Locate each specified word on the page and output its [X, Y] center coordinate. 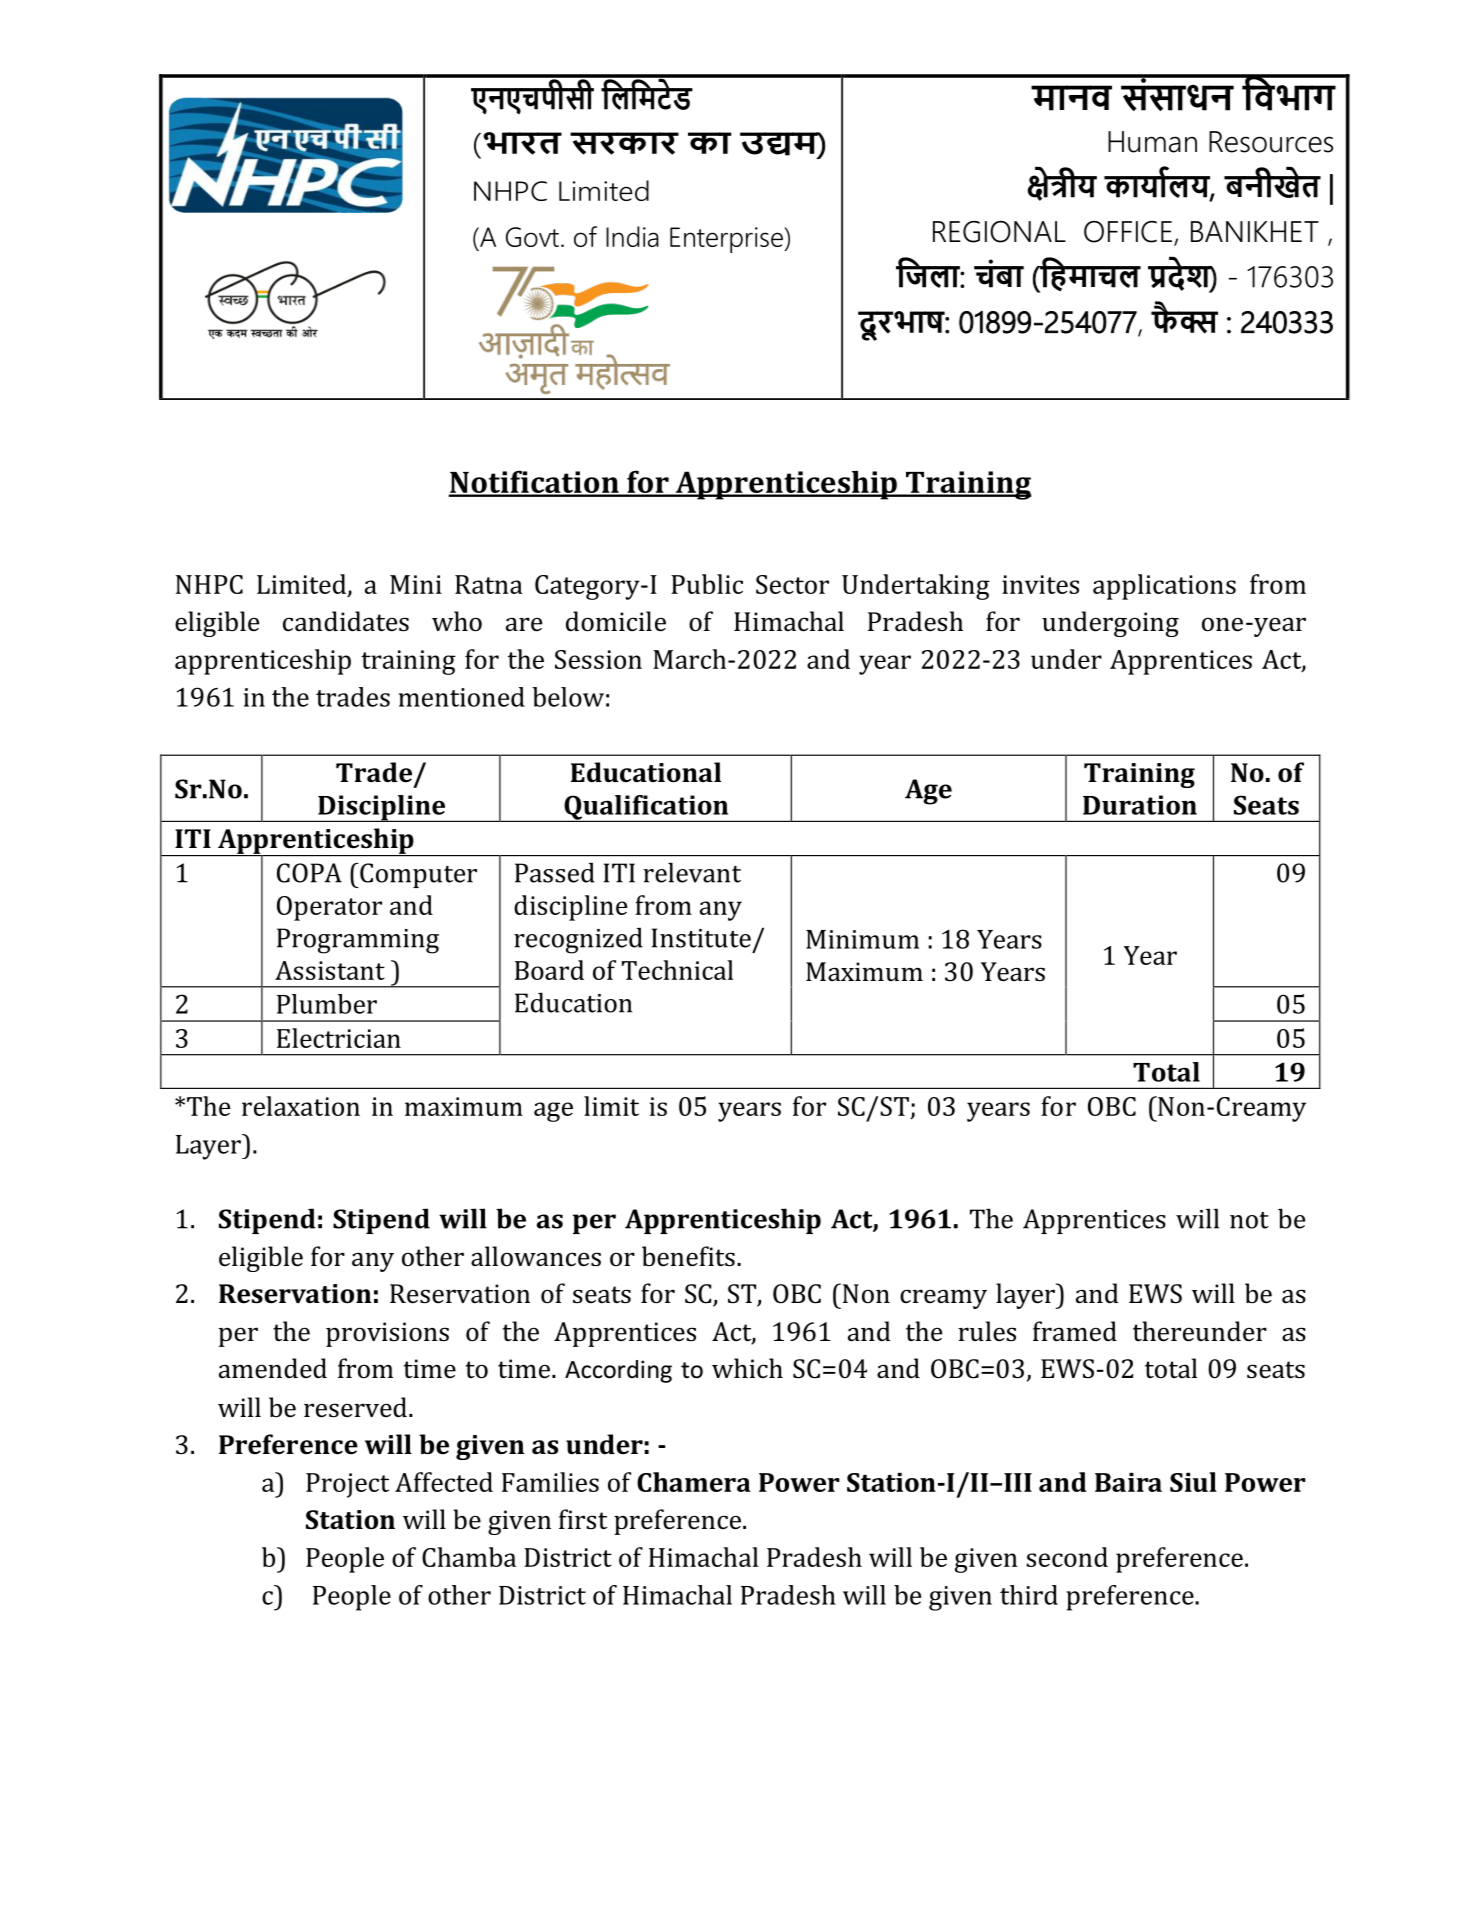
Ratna [489, 584]
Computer [417, 875]
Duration [1140, 805]
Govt [532, 237]
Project [347, 1485]
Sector [792, 584]
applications [1164, 587]
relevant [692, 872]
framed [1075, 1331]
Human [1152, 142]
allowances [536, 1256]
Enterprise [727, 240]
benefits [688, 1256]
